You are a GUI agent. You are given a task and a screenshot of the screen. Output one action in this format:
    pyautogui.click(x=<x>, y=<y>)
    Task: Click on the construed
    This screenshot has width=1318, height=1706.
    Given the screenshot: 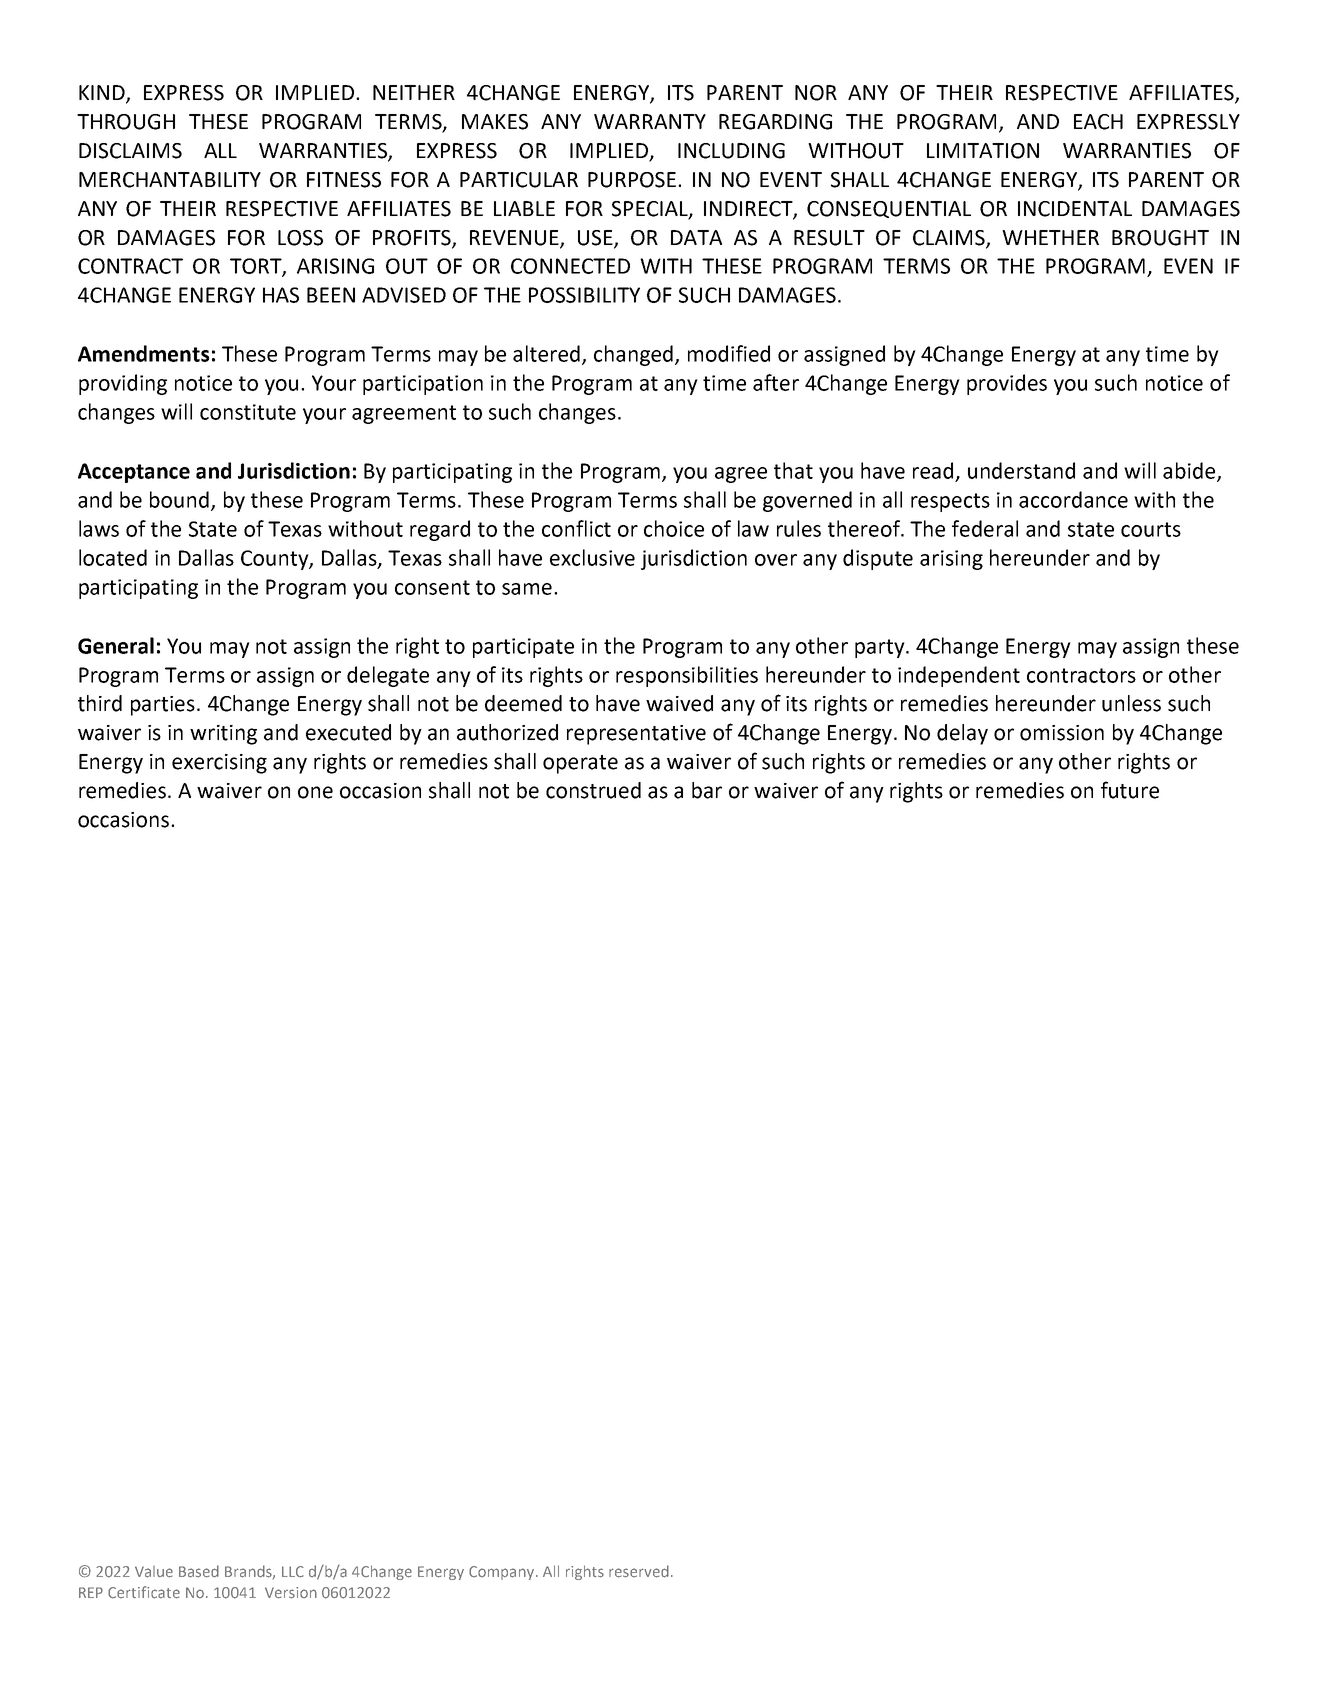 What is the action you would take?
    pyautogui.click(x=593, y=790)
